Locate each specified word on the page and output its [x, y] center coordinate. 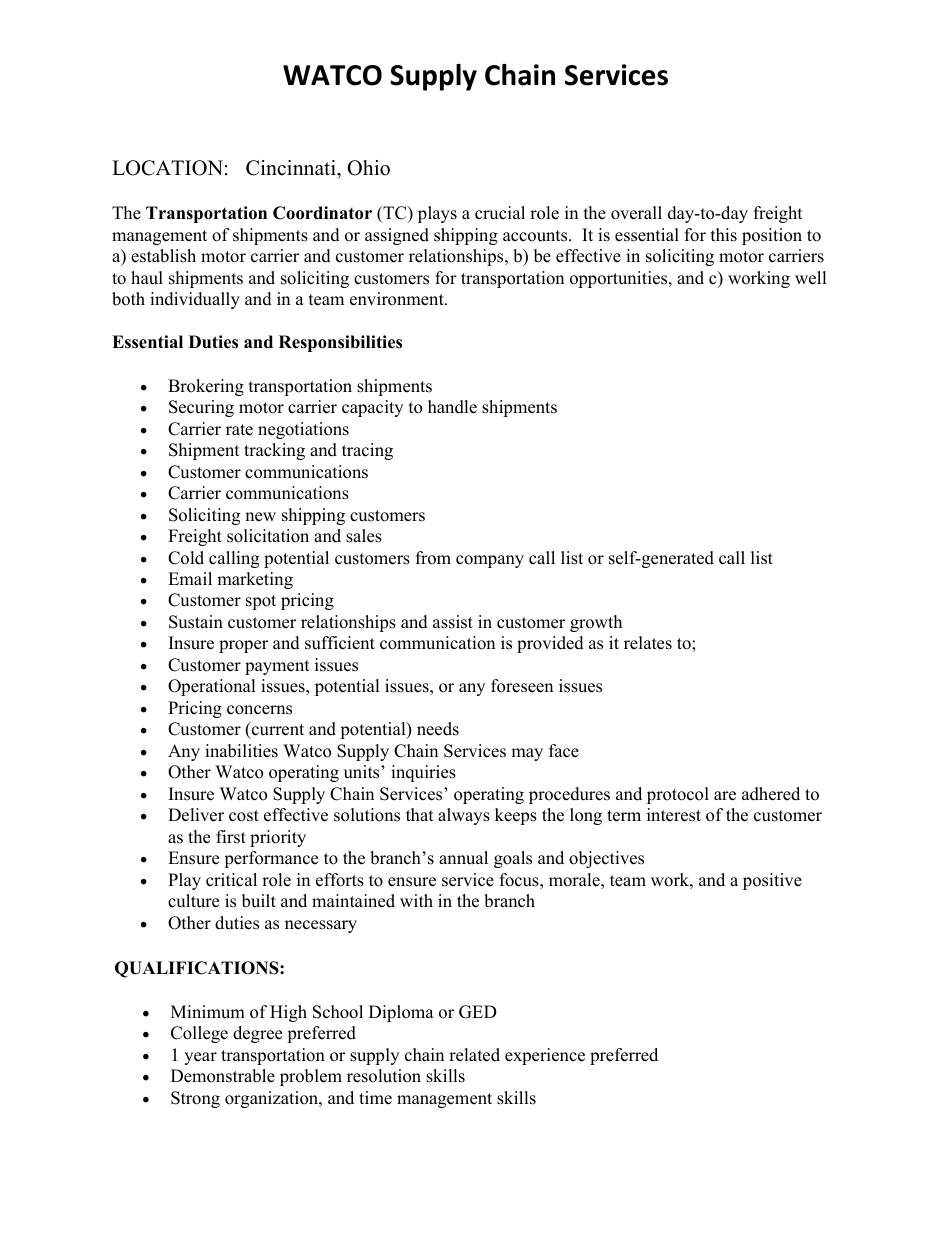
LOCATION [167, 168]
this [724, 235]
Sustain [196, 622]
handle [452, 407]
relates [648, 643]
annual [463, 858]
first [231, 837]
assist [453, 622]
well [811, 278]
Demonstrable [223, 1076]
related [474, 1055]
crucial [500, 213]
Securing [201, 408]
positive [772, 881]
